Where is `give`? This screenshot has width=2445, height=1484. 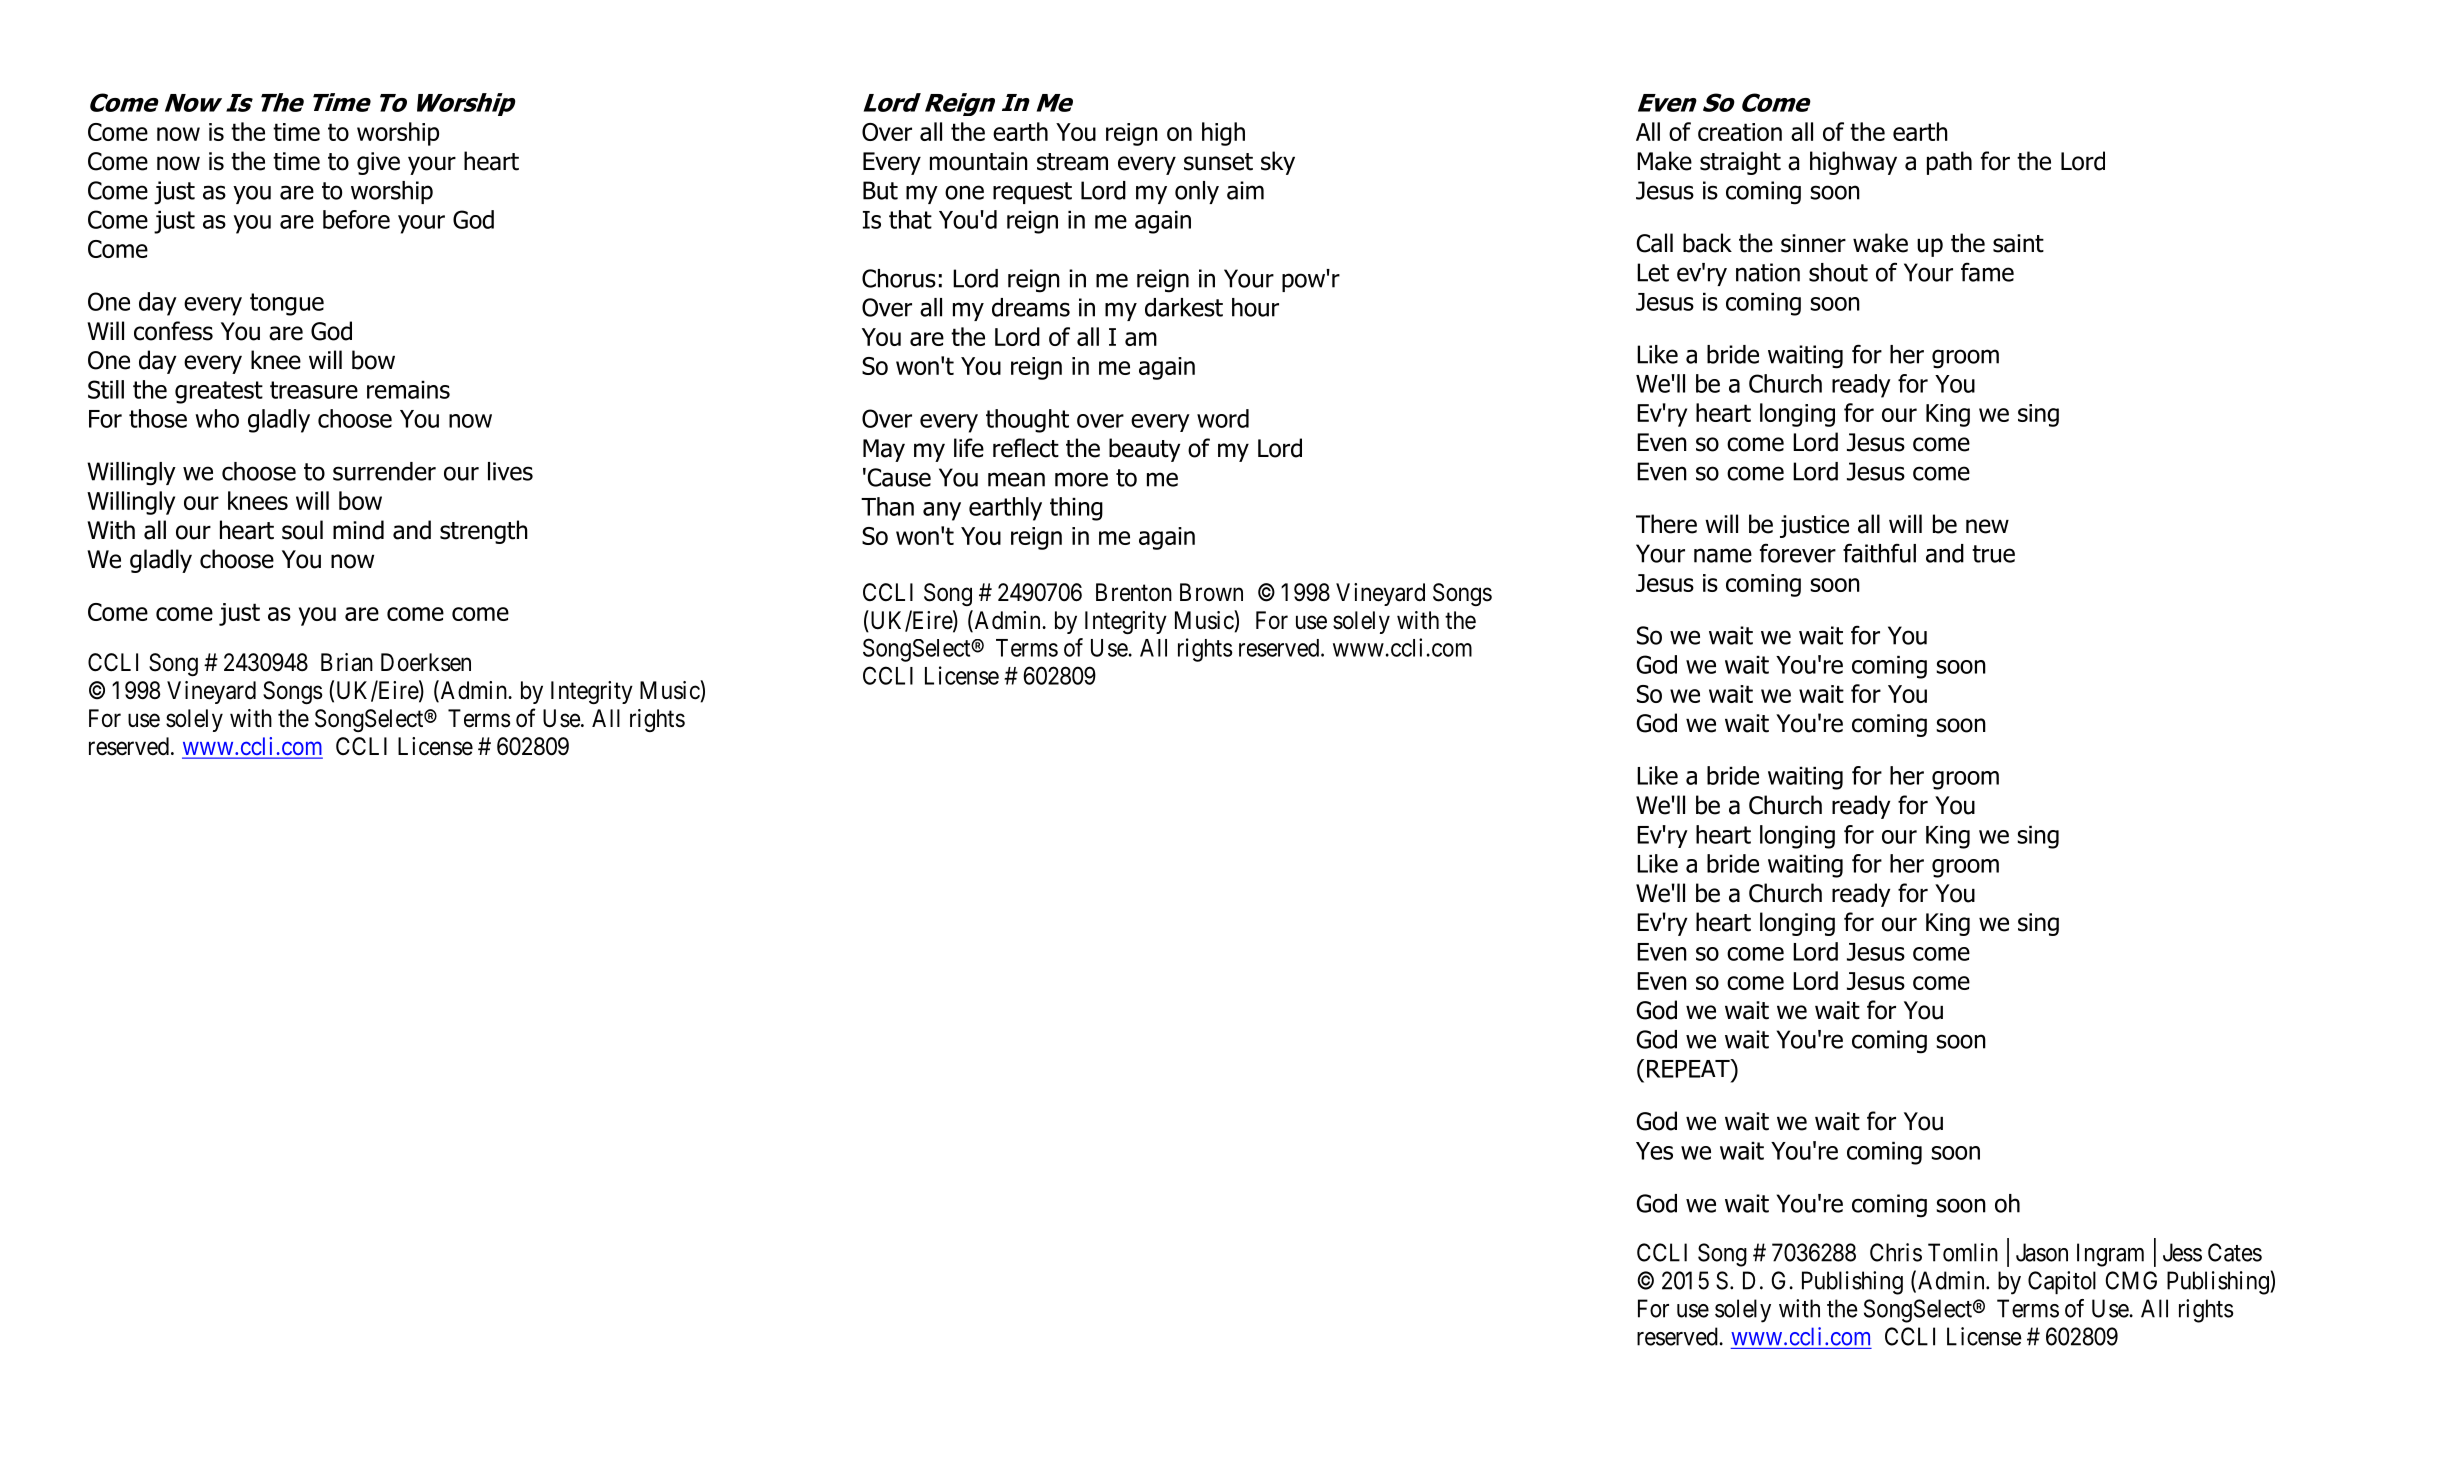 give is located at coordinates (378, 163).
